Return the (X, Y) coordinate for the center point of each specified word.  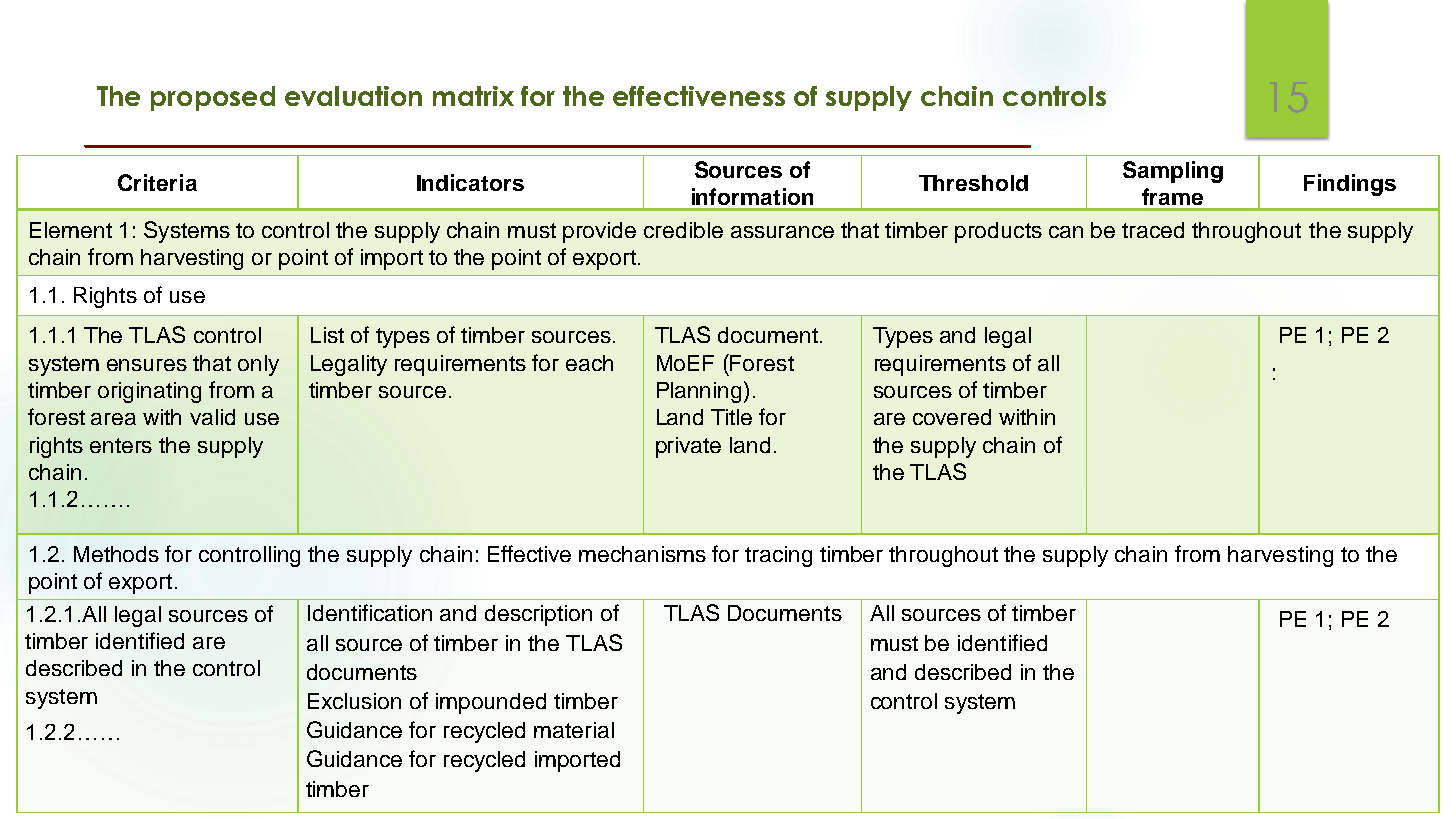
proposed (213, 98)
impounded (491, 703)
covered (952, 417)
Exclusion (354, 701)
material (574, 730)
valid (212, 417)
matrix (473, 96)
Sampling (1173, 172)
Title (731, 417)
